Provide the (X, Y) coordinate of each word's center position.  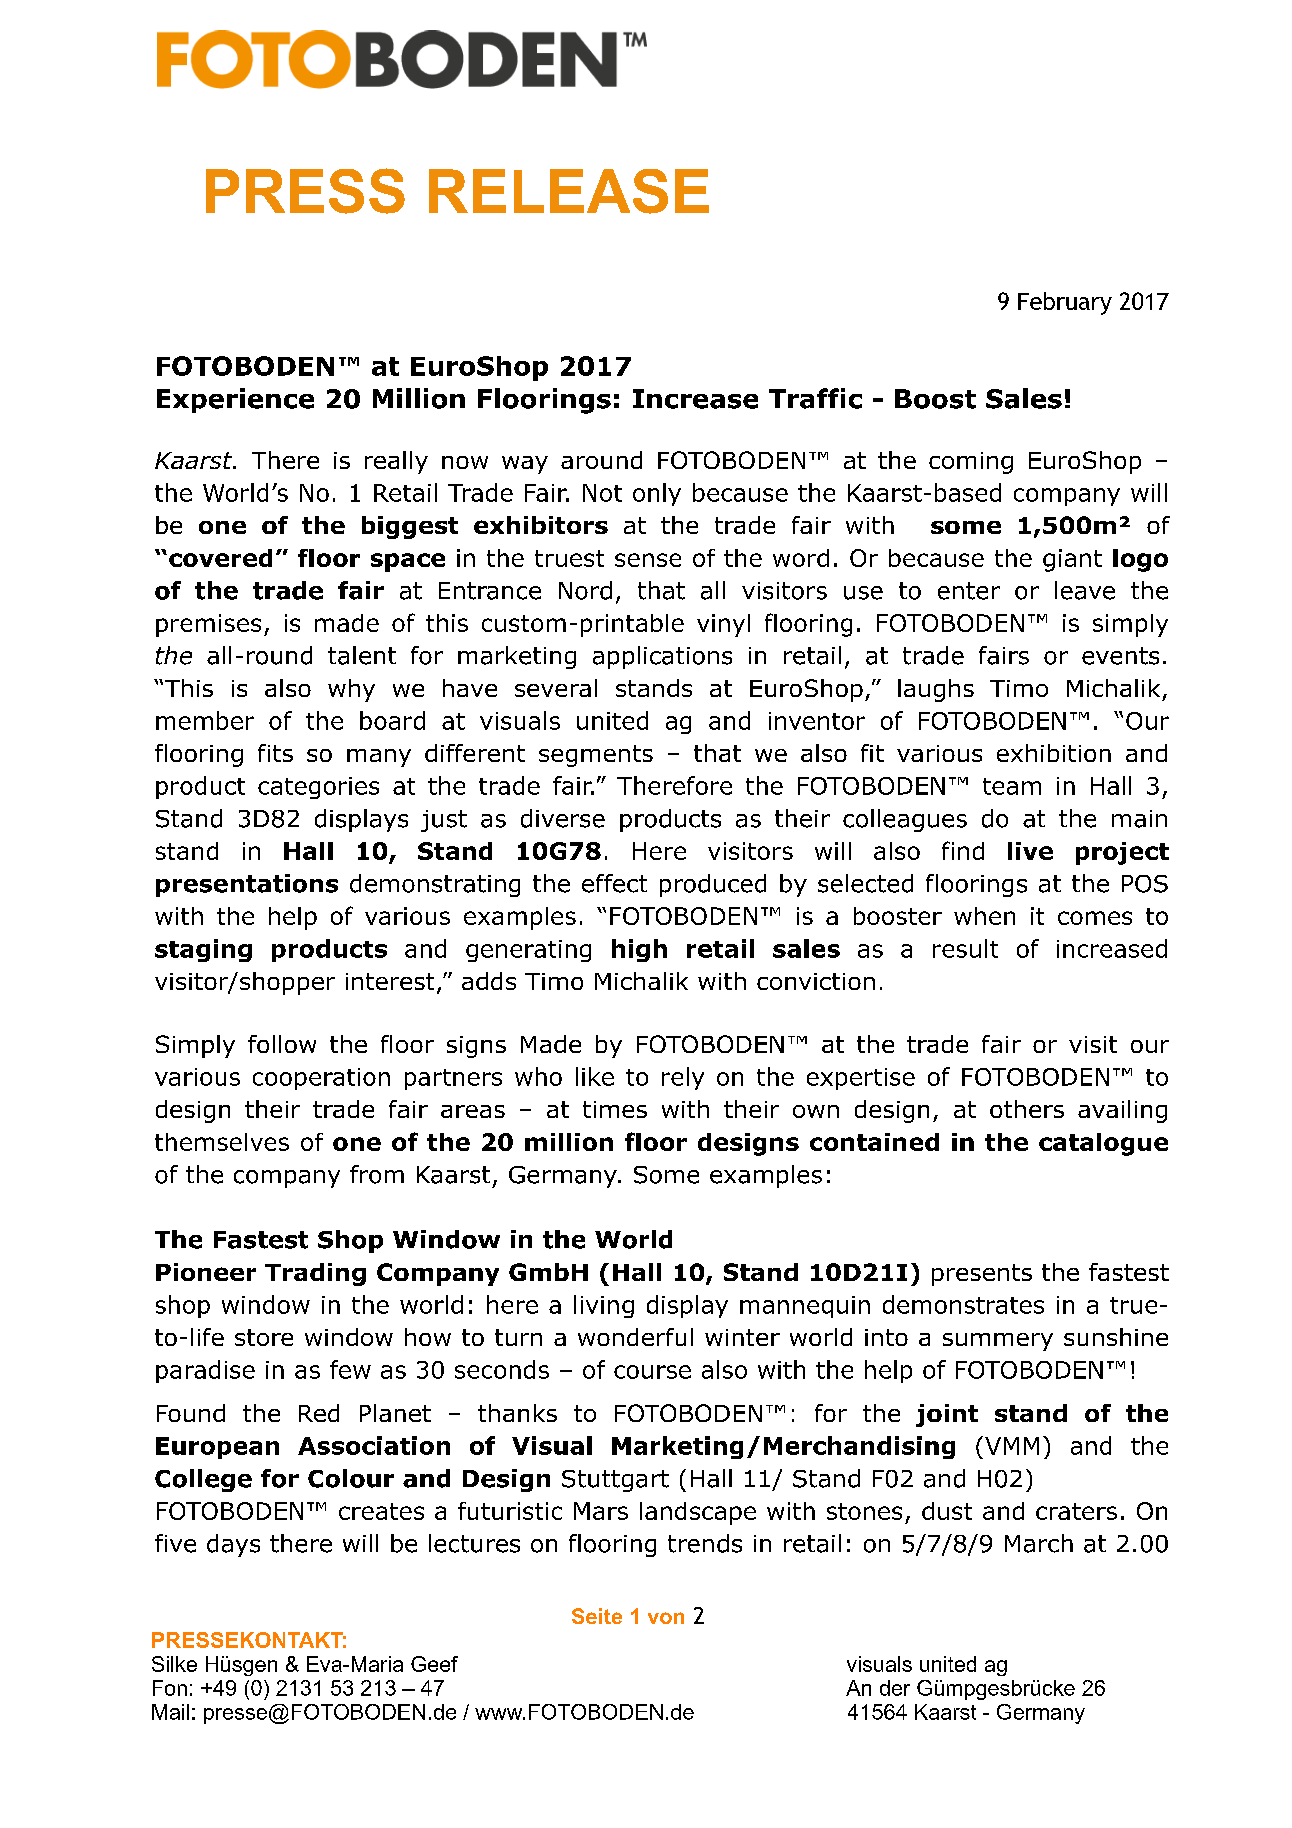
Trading (315, 1274)
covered (220, 558)
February (1065, 303)
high (639, 950)
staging (203, 950)
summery (998, 1342)
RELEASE (569, 191)
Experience (235, 400)
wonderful (635, 1337)
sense (648, 560)
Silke (174, 1664)
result (965, 948)
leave (1085, 590)
